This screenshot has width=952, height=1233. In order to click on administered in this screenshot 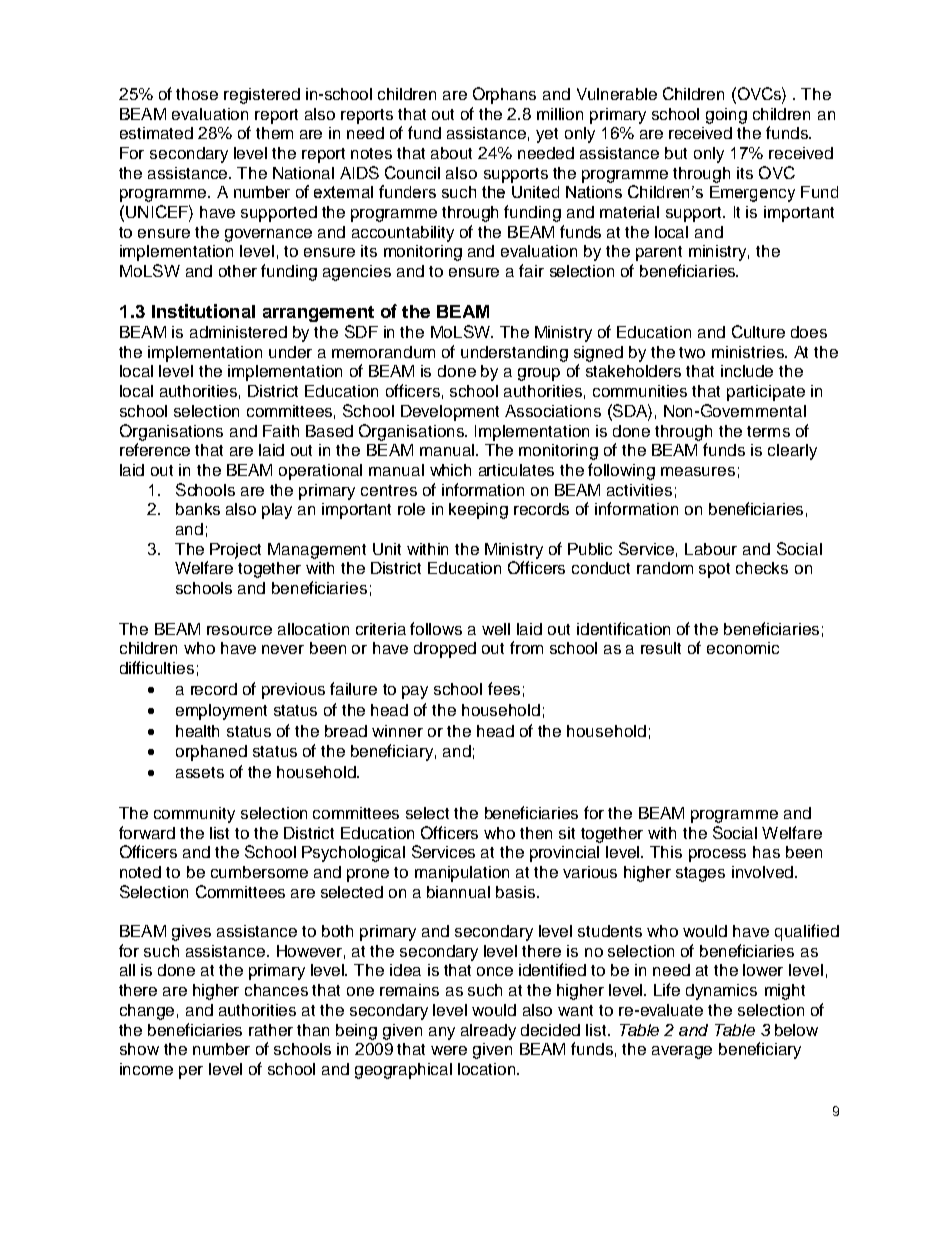, I will do `click(238, 332)`.
